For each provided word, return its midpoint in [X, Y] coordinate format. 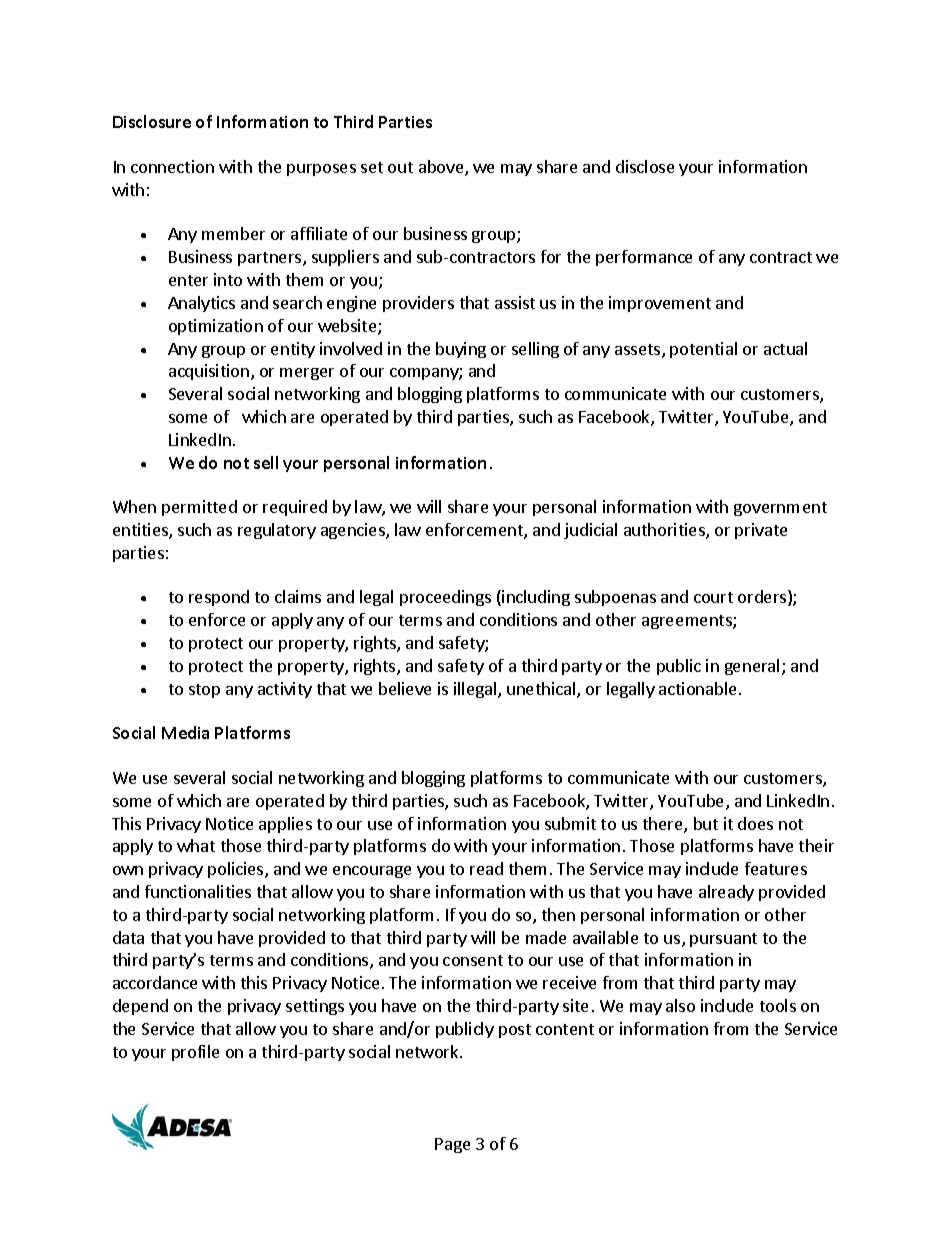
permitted [199, 508]
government [780, 509]
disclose [645, 166]
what [196, 845]
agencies [354, 531]
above [442, 168]
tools [778, 1005]
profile [195, 1053]
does [755, 823]
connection [172, 166]
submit [570, 823]
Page [452, 1145]
